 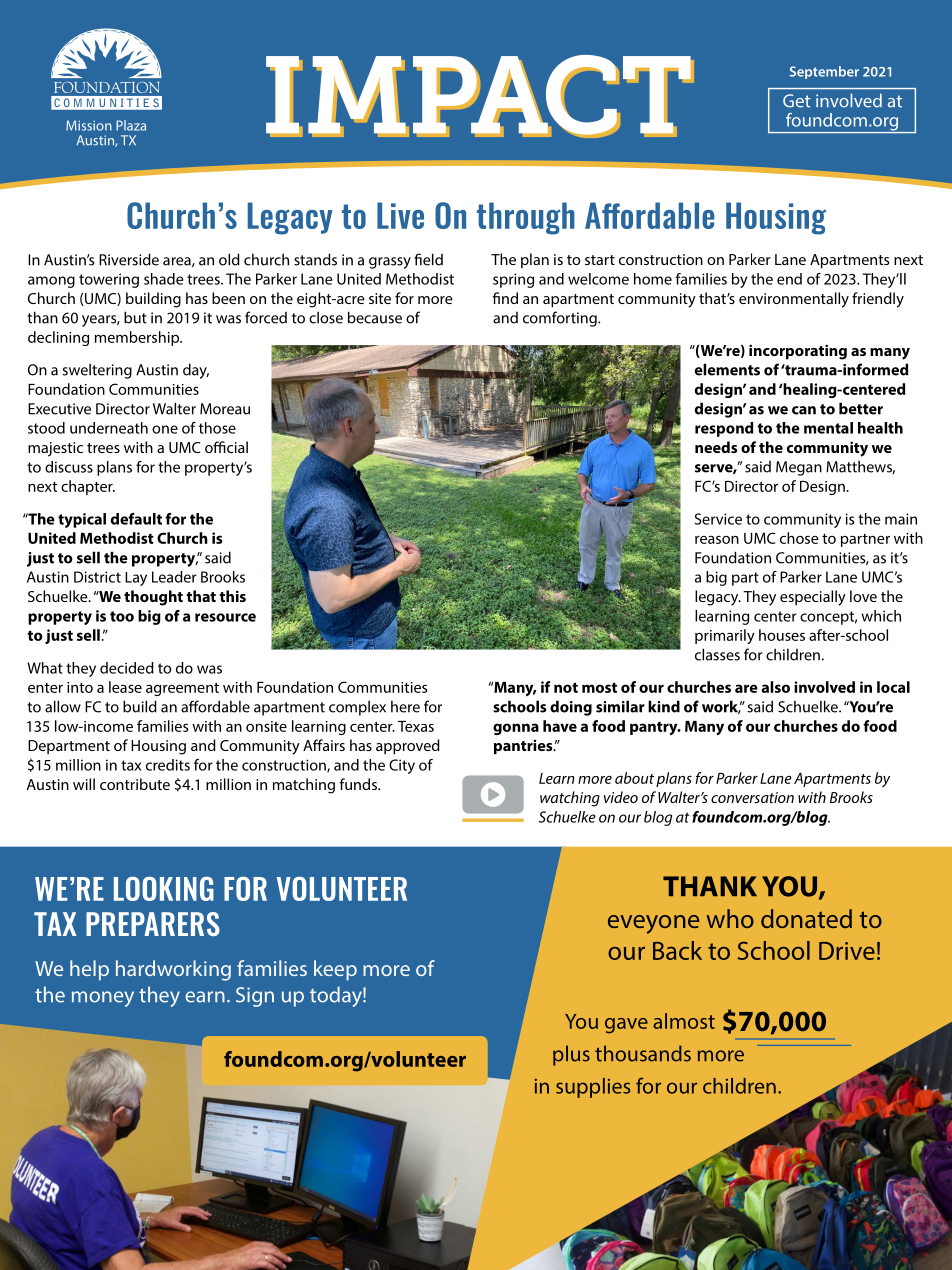 I want to click on Get, so click(x=797, y=101).
